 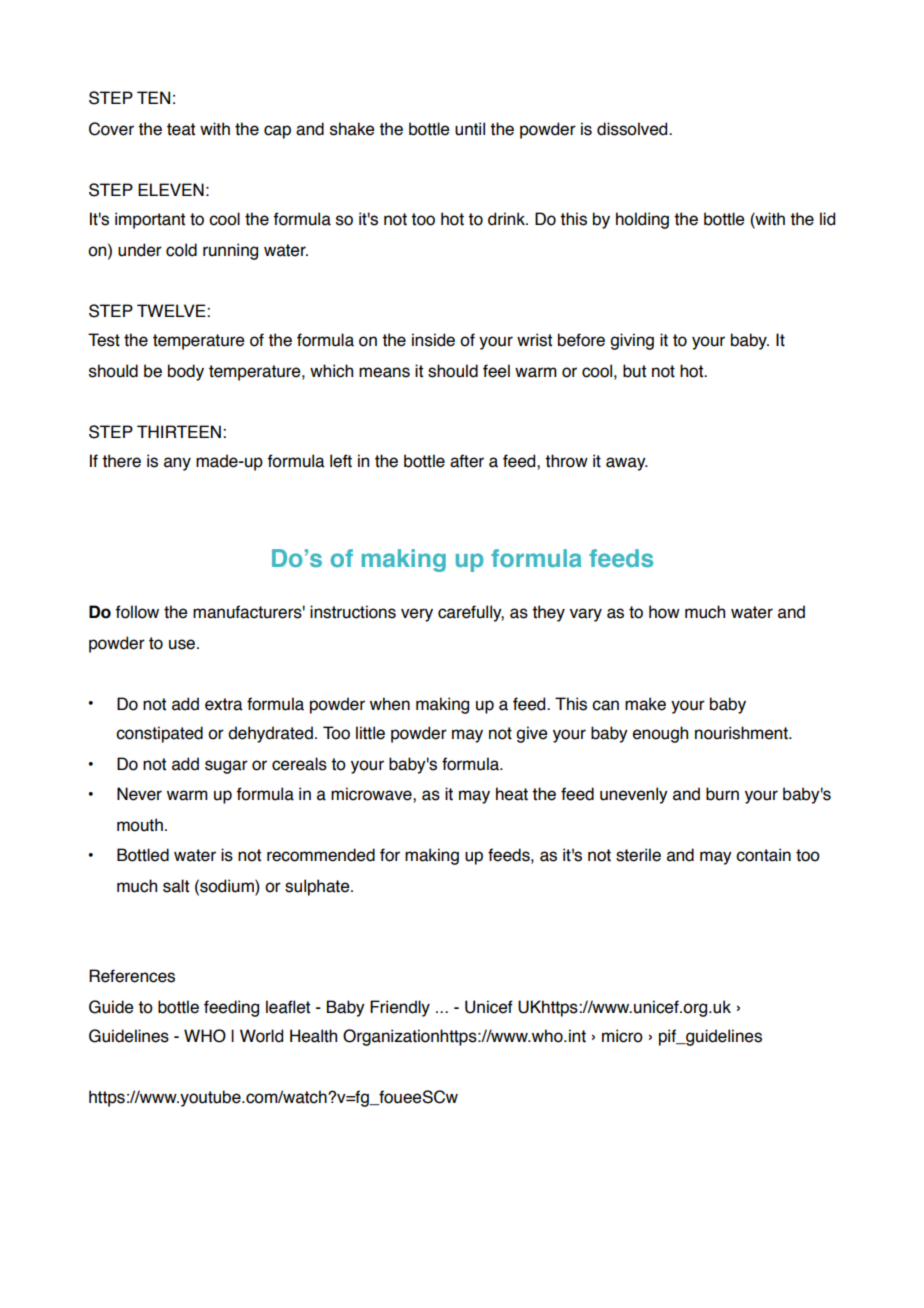 I want to click on give, so click(x=531, y=734).
